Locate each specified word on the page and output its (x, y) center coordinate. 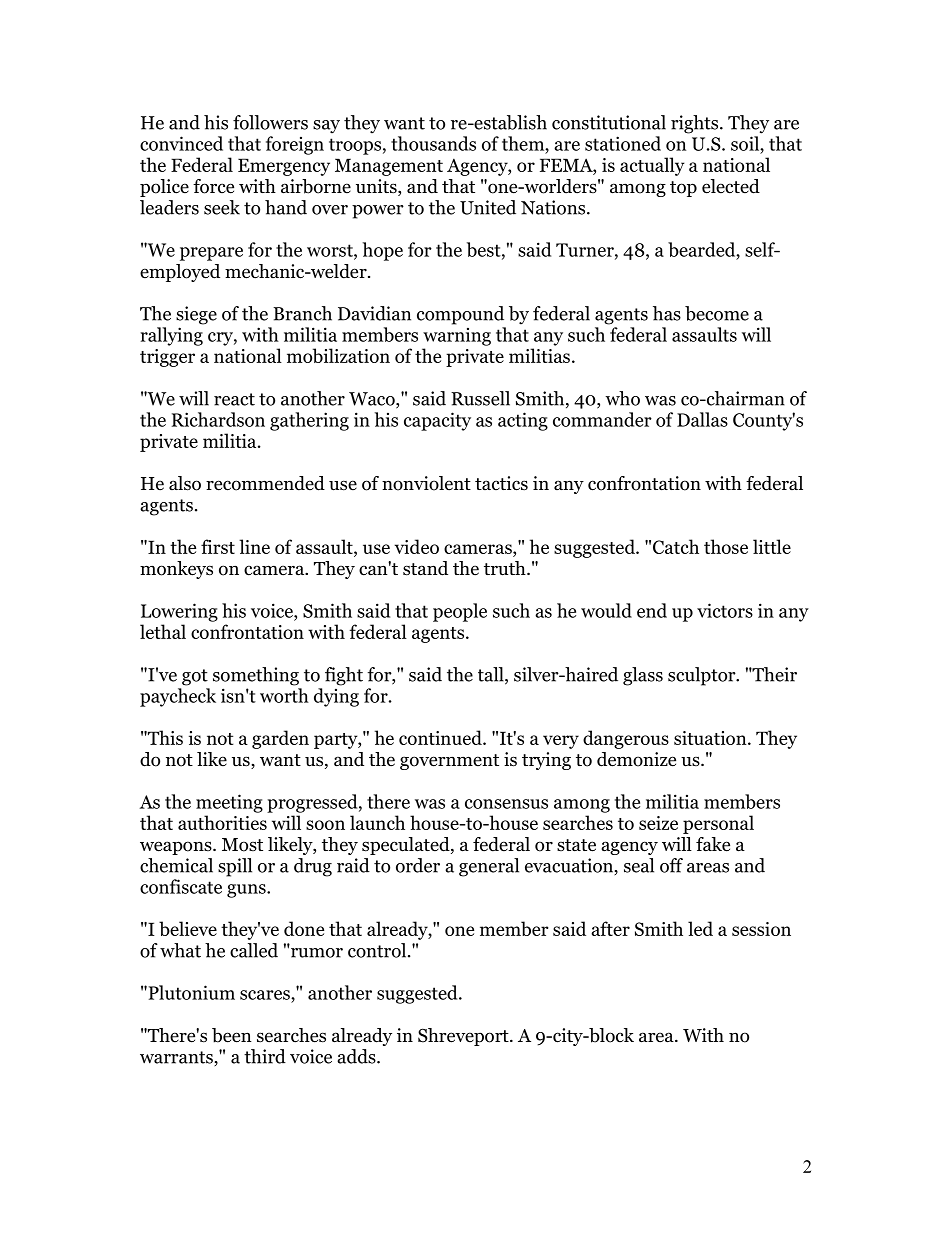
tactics (501, 483)
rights (696, 124)
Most (242, 845)
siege (196, 315)
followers (270, 122)
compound (460, 315)
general (489, 867)
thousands (433, 143)
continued (441, 737)
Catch (676, 546)
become (717, 313)
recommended (265, 483)
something (256, 676)
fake (713, 844)
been (232, 1035)
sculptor (703, 676)
